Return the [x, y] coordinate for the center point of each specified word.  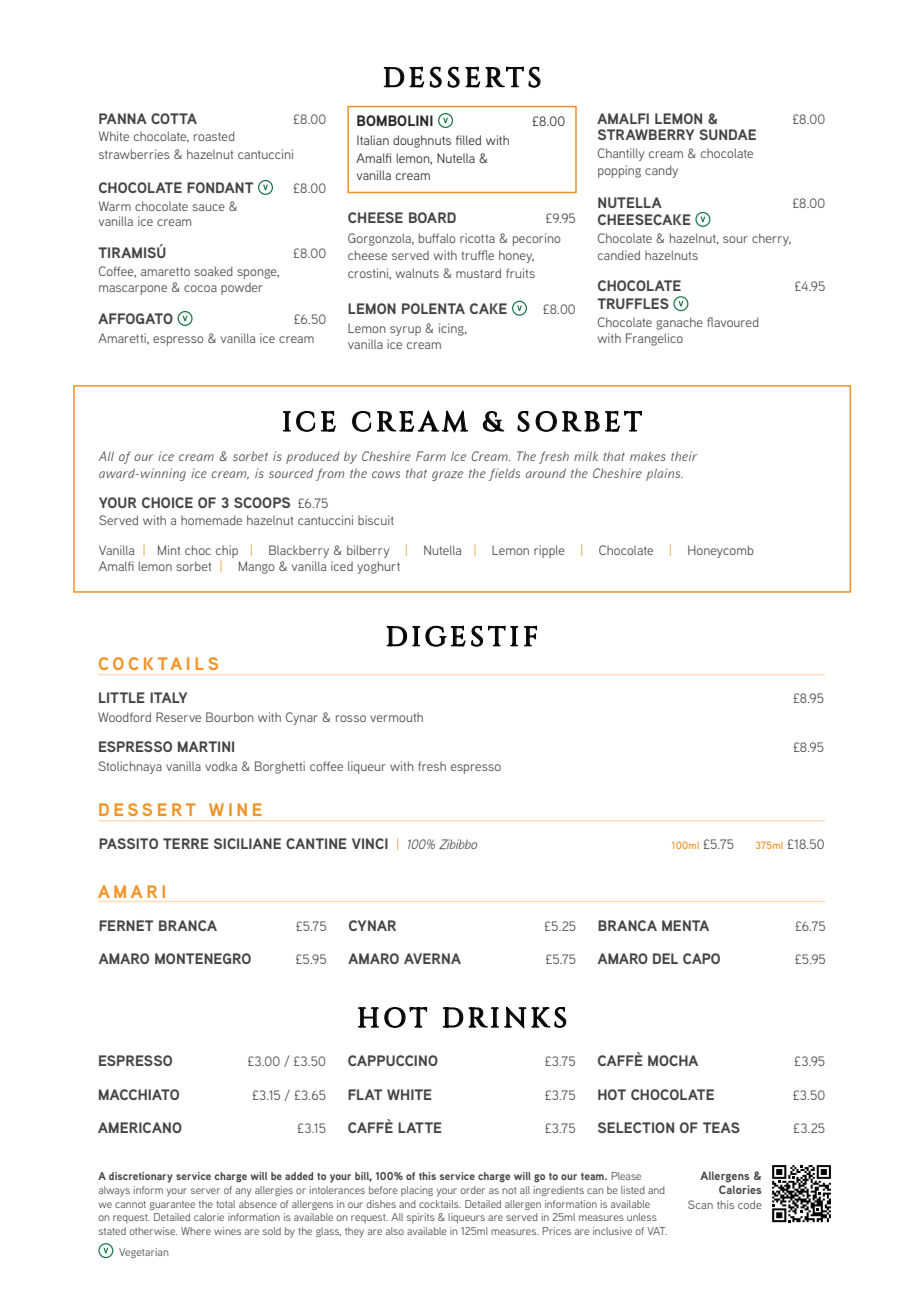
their [684, 456]
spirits [421, 1218]
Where [196, 1231]
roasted [214, 136]
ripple [549, 551]
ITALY [168, 697]
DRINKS [505, 1017]
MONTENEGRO [203, 958]
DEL [665, 958]
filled [468, 140]
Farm [431, 456]
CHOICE [167, 502]
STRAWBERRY [646, 134]
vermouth [396, 717]
